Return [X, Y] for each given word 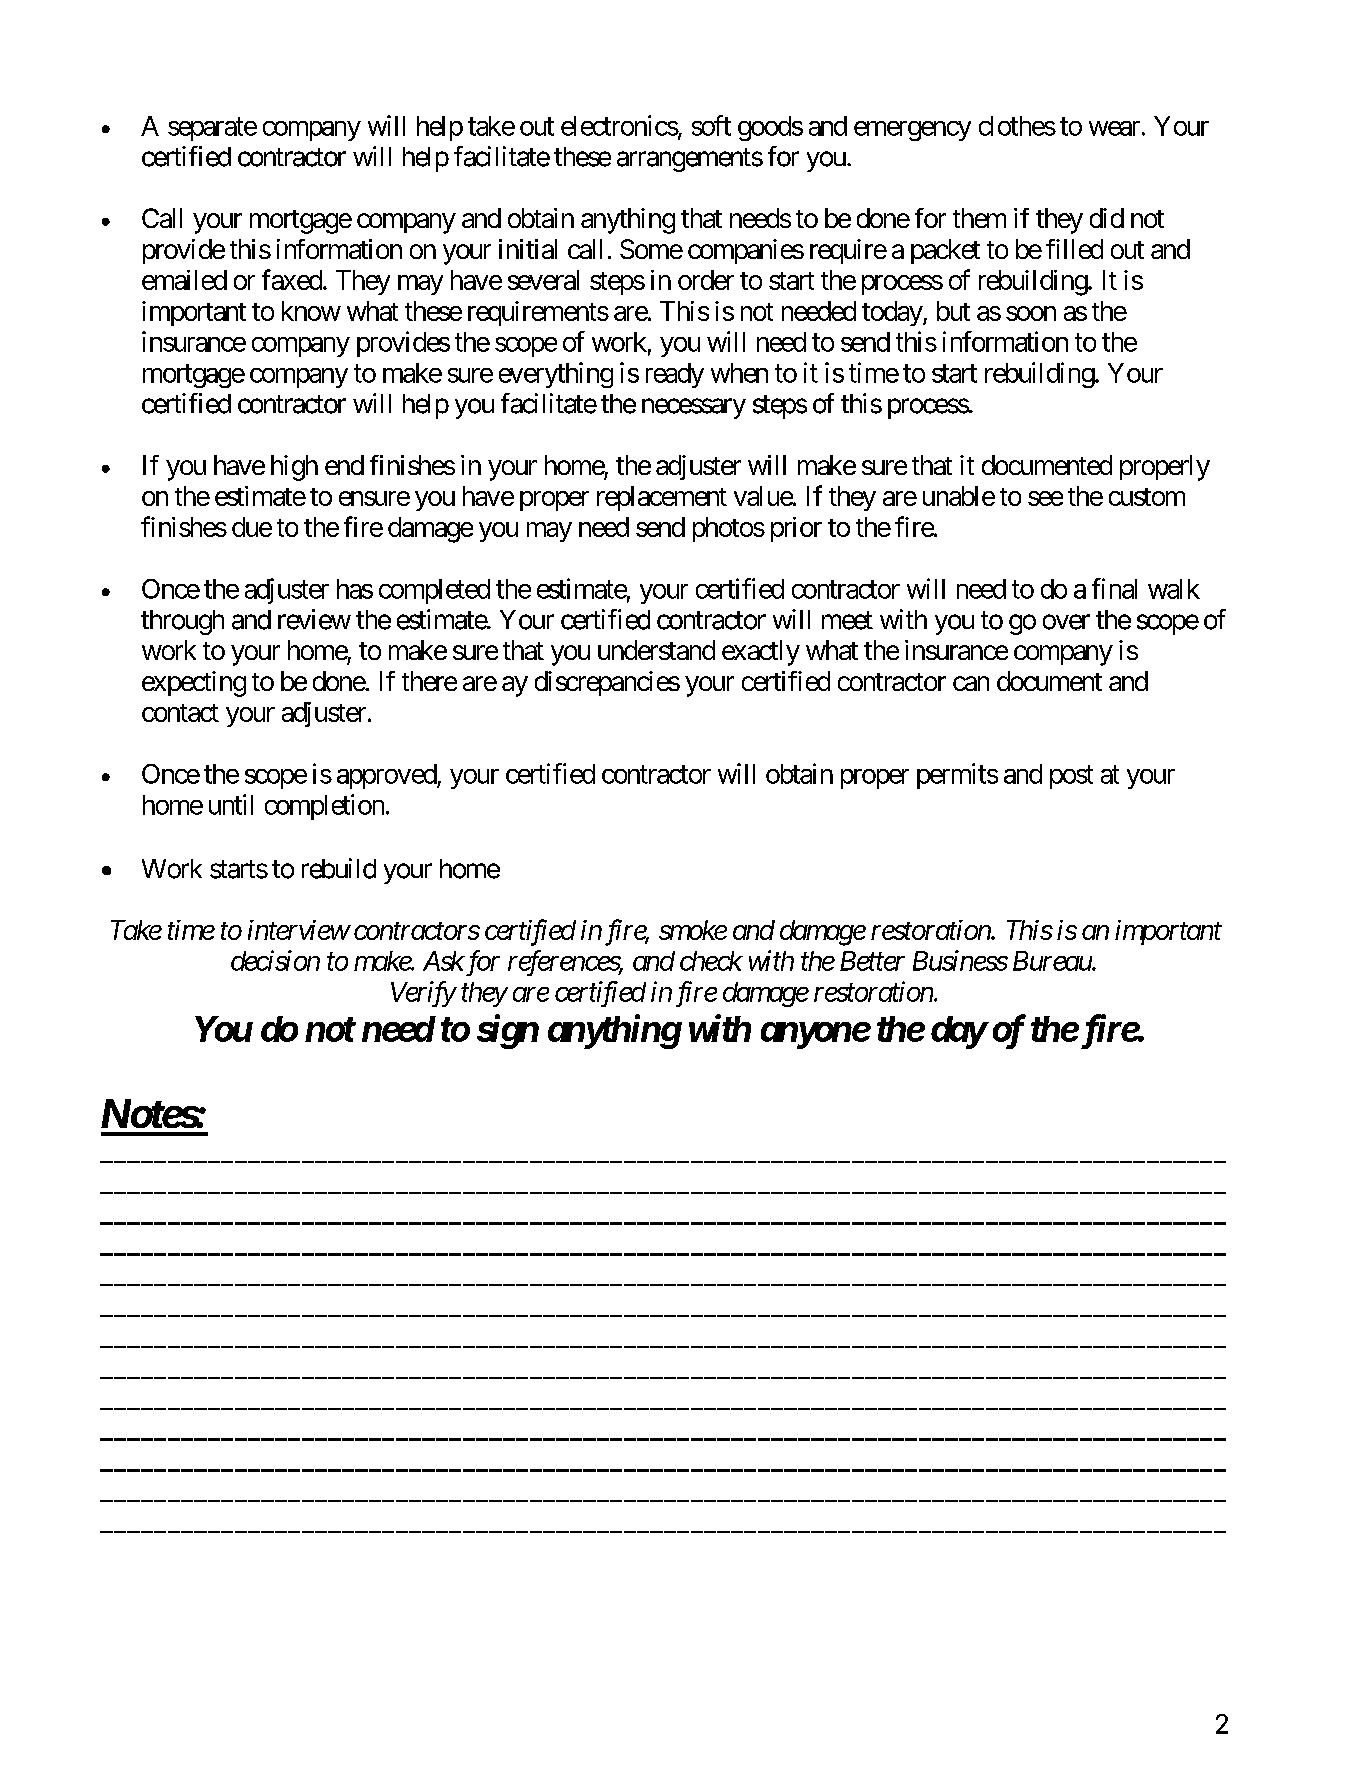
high [294, 468]
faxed [292, 279]
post [1071, 777]
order [706, 280]
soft [711, 125]
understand [656, 650]
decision [275, 960]
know [311, 311]
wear [1114, 128]
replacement [662, 498]
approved [387, 776]
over [1066, 622]
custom [1147, 497]
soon [1031, 313]
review [314, 619]
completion [324, 807]
